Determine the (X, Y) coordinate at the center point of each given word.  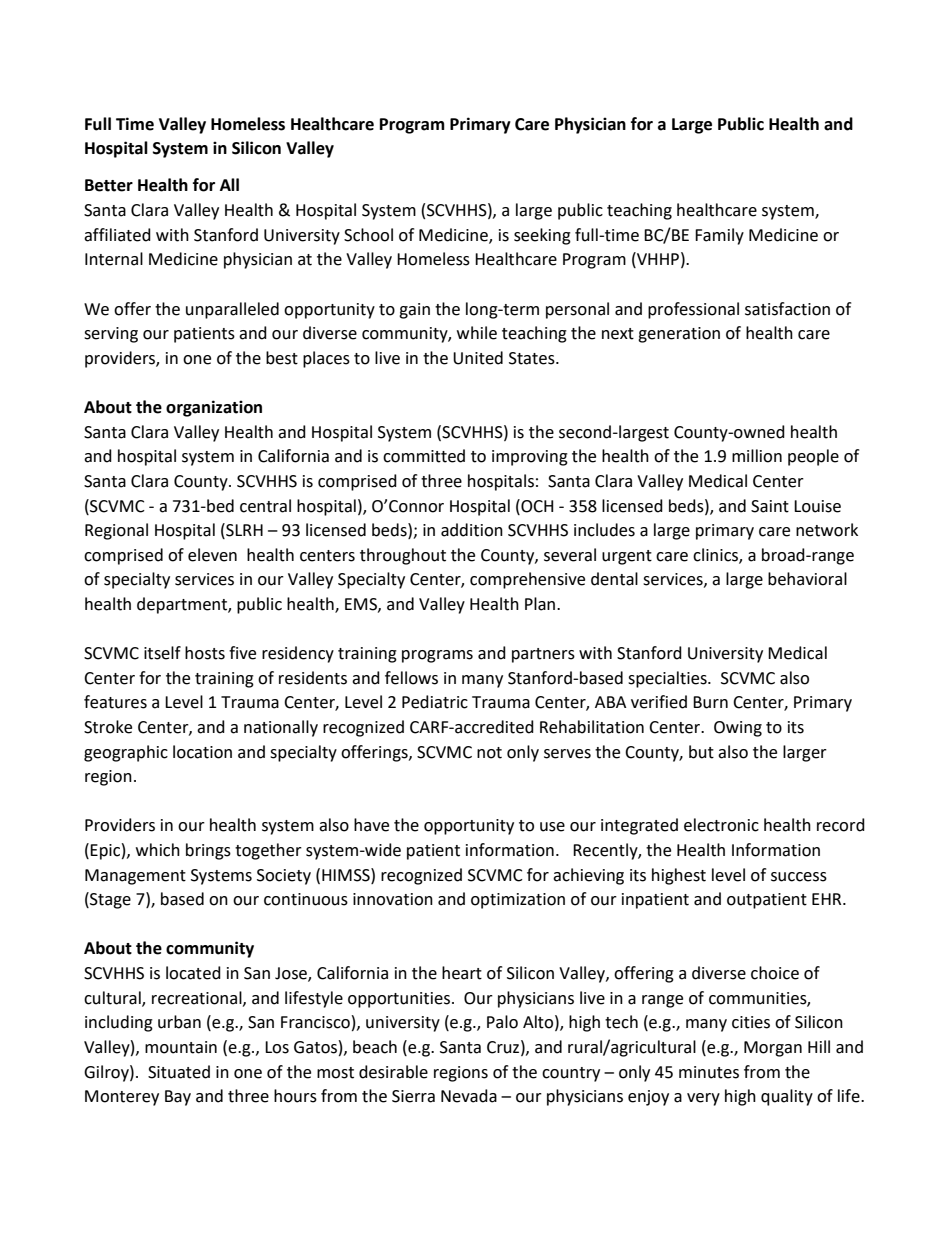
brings (208, 851)
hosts (205, 653)
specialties (668, 679)
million (757, 456)
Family (719, 236)
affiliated (117, 235)
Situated (179, 1072)
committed (424, 456)
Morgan (773, 1049)
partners (543, 655)
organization (214, 408)
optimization (518, 901)
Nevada (469, 1096)
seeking (542, 236)
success (799, 877)
